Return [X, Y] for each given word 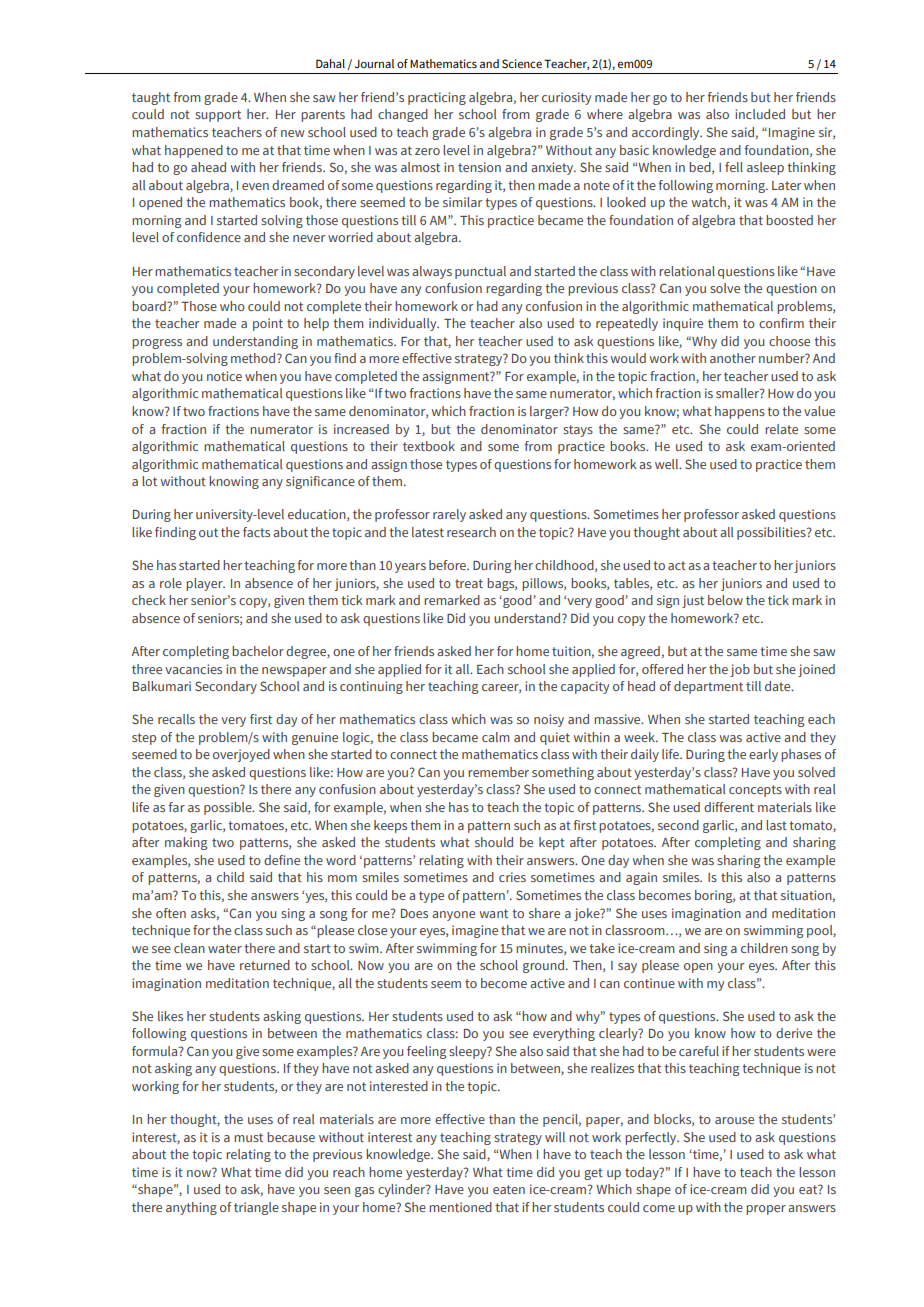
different [729, 807]
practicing [437, 98]
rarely [449, 515]
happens [740, 412]
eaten [509, 1189]
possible [229, 808]
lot [149, 481]
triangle [256, 1208]
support [218, 116]
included [760, 114]
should [494, 842]
